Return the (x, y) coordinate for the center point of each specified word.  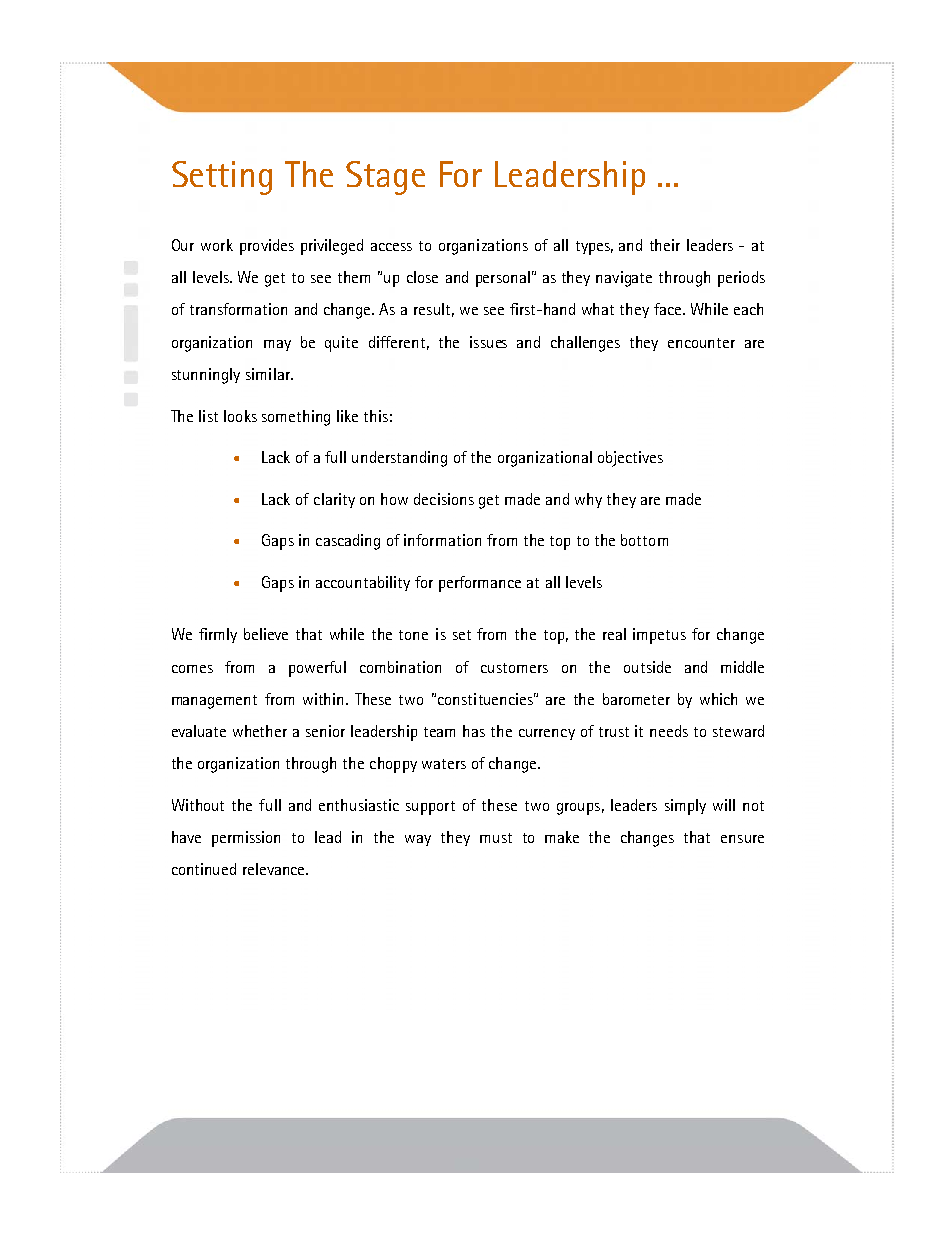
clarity (334, 500)
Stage (385, 178)
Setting (222, 178)
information (442, 540)
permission (246, 839)
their (665, 245)
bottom (644, 540)
